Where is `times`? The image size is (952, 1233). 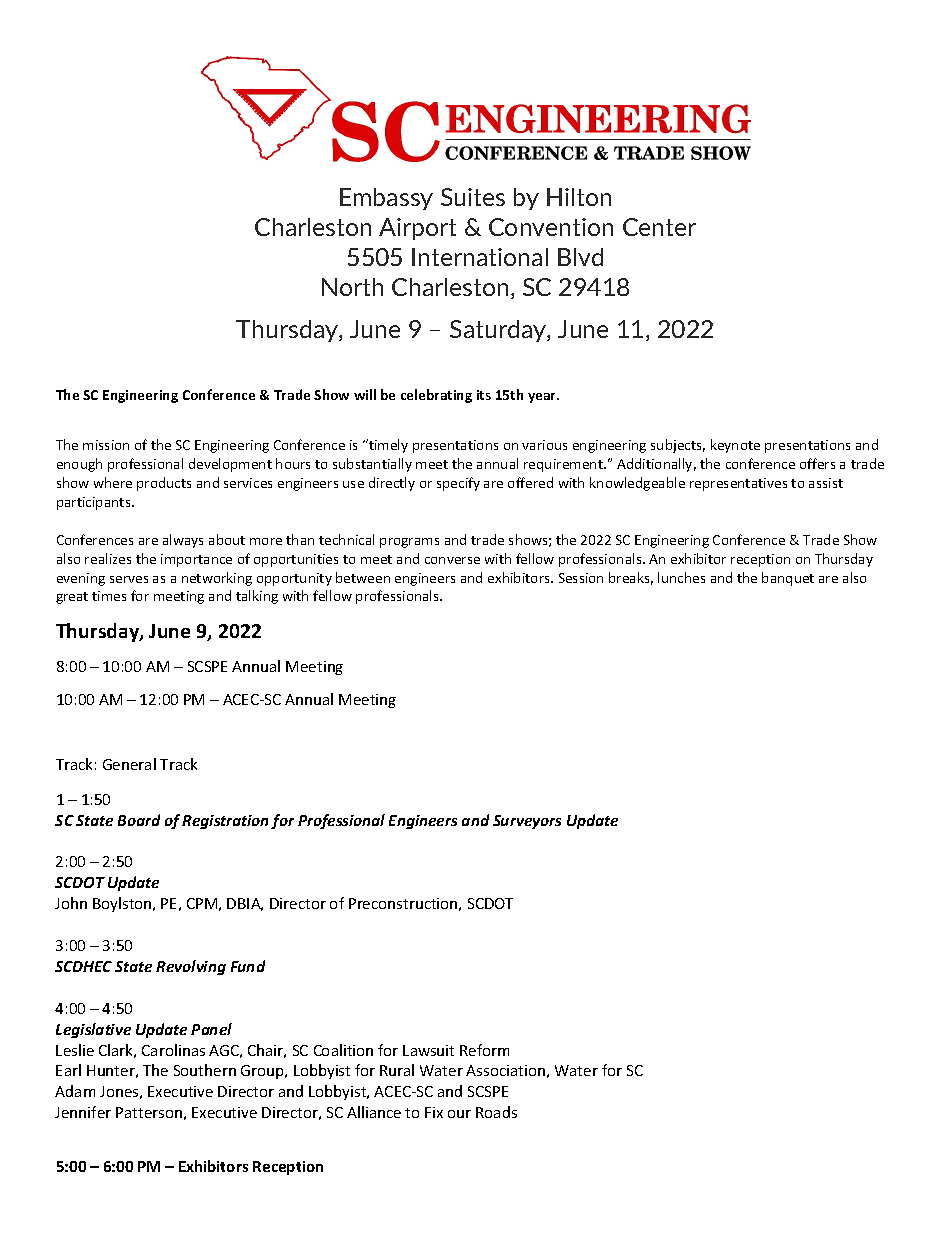 times is located at coordinates (109, 596).
